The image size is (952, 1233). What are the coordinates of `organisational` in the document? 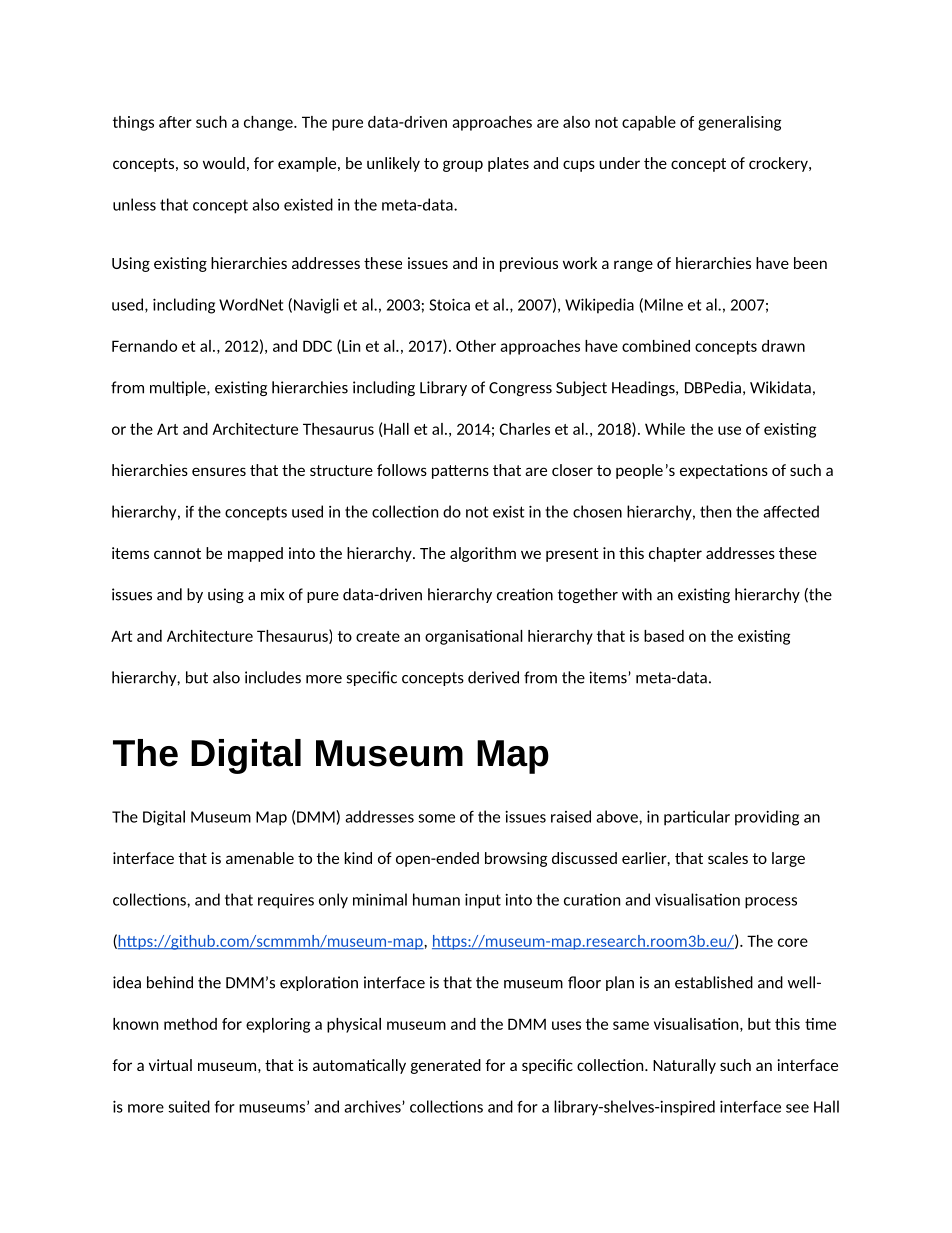 It's located at (474, 637).
